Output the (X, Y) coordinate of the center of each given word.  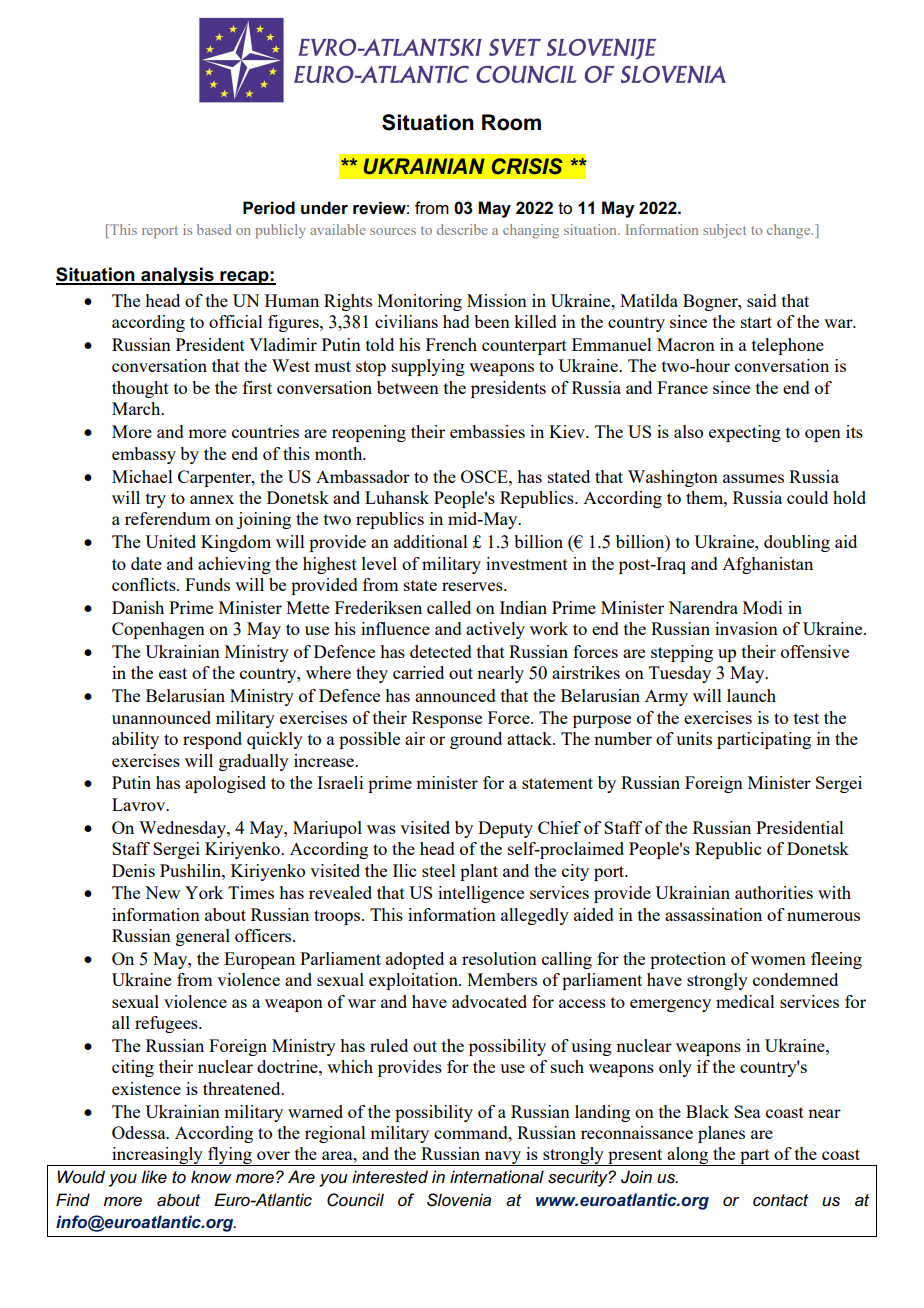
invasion (746, 628)
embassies (487, 431)
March (137, 408)
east (173, 673)
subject (724, 231)
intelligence (481, 894)
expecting (745, 433)
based (214, 229)
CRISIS (527, 166)
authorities (774, 892)
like (154, 1176)
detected (441, 651)
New (162, 892)
